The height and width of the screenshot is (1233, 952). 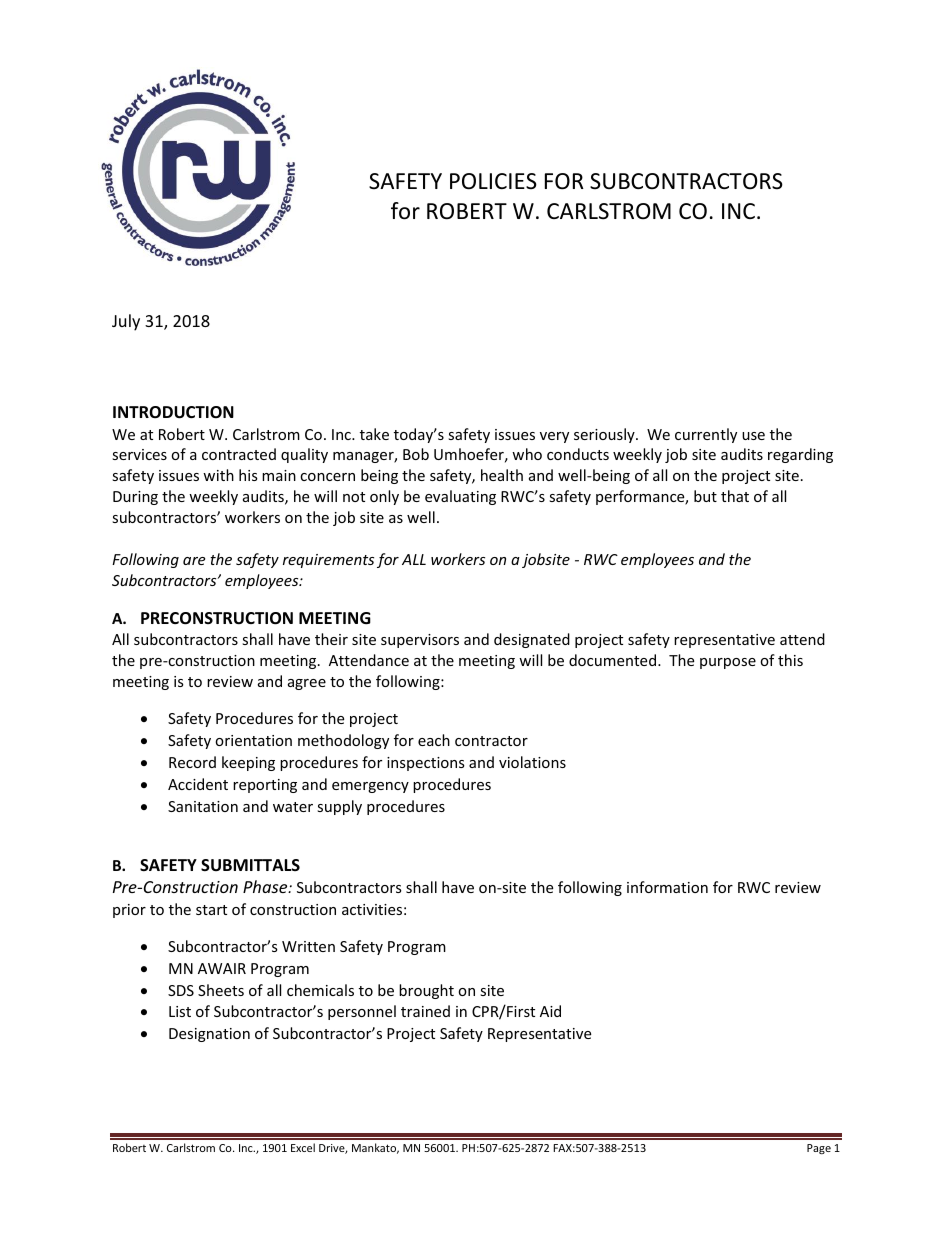 I want to click on July, so click(x=126, y=322).
